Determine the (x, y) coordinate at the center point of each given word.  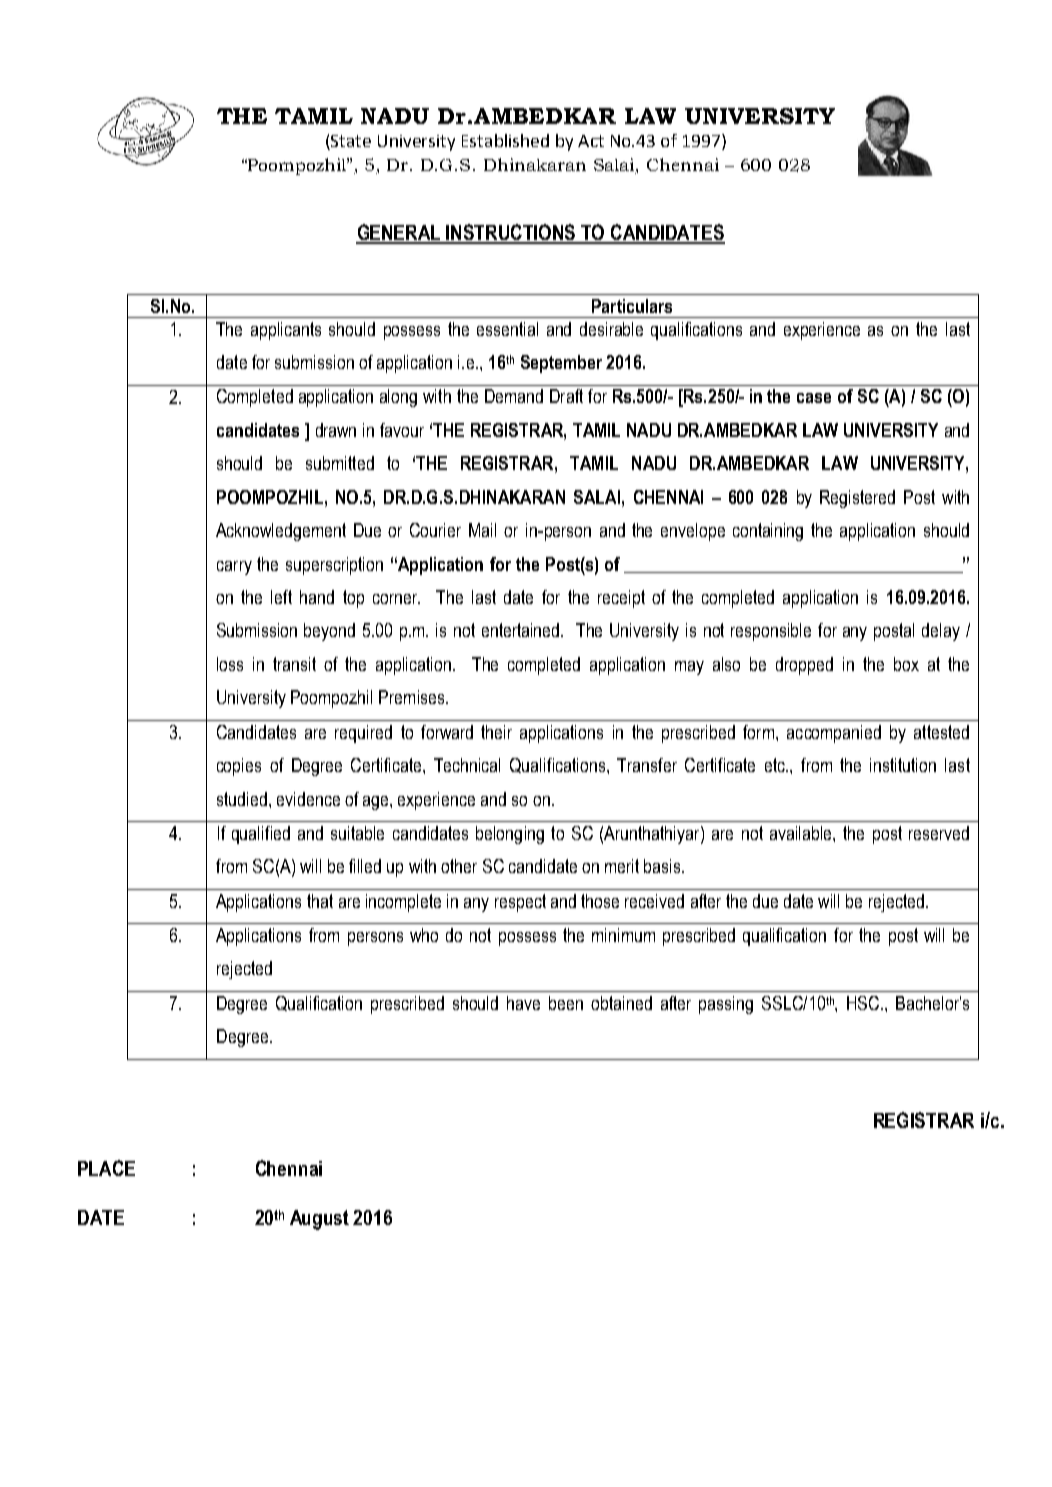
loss (230, 664)
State (350, 142)
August (319, 1220)
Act (591, 141)
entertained (522, 630)
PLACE (106, 1168)
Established (505, 140)
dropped (804, 666)
